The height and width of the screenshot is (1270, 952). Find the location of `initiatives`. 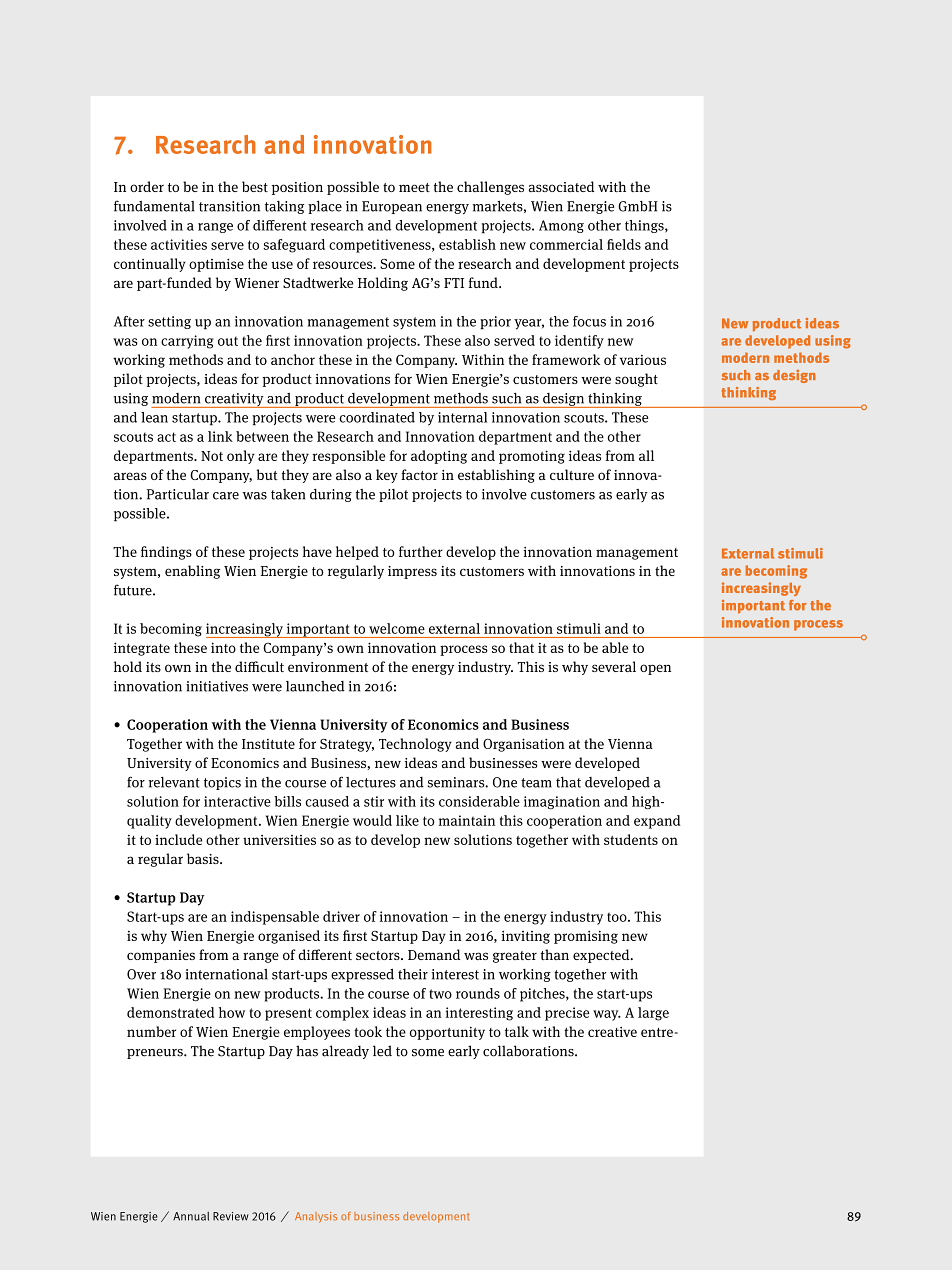

initiatives is located at coordinates (217, 686).
